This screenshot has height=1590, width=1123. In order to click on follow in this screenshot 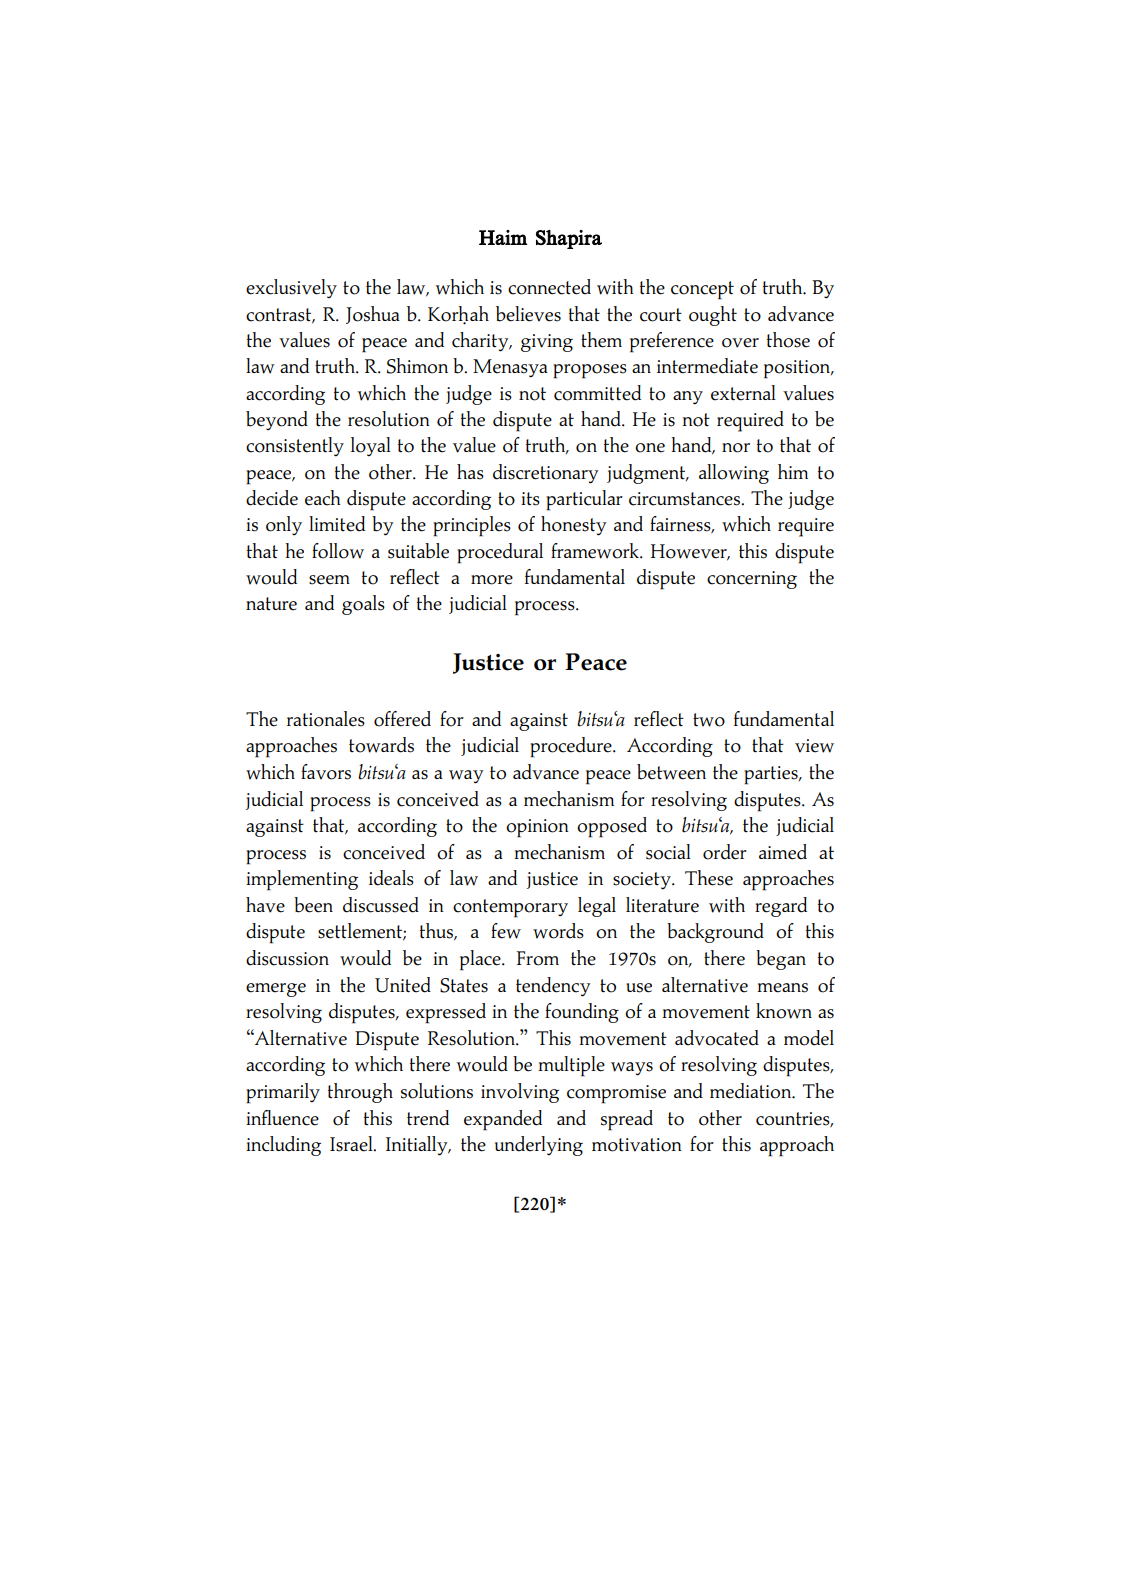, I will do `click(338, 551)`.
